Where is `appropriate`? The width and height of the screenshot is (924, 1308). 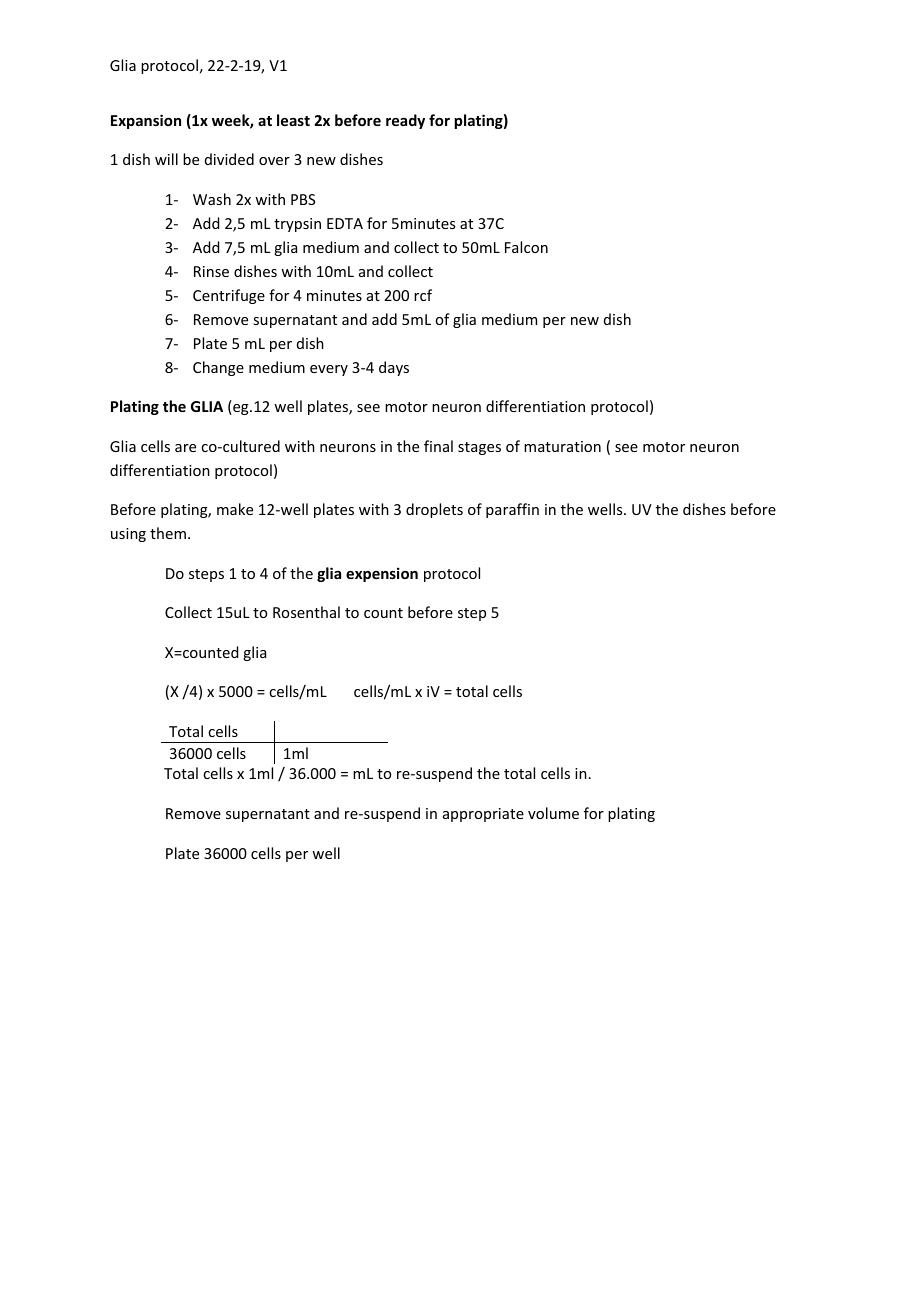 appropriate is located at coordinates (483, 815).
